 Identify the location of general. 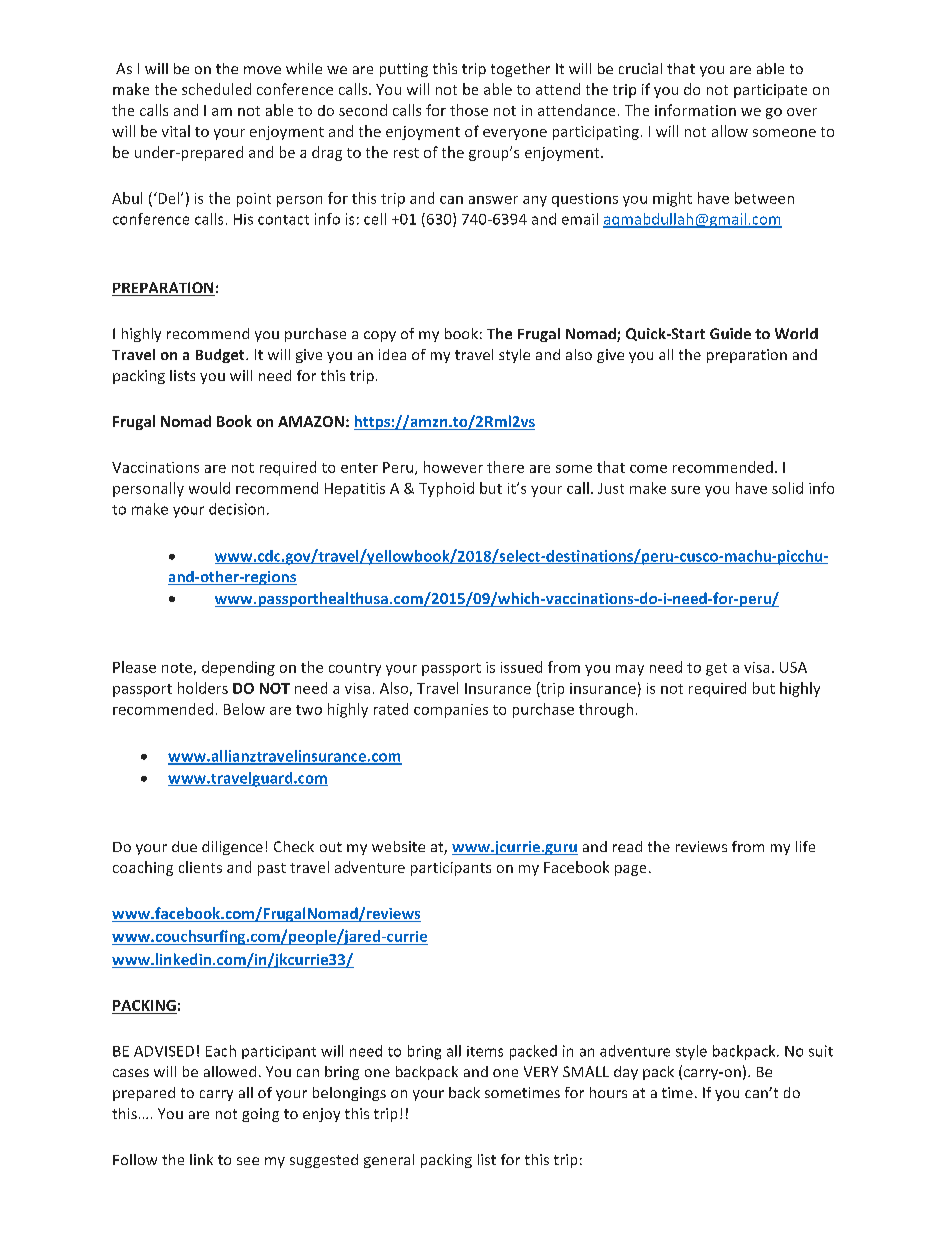
(389, 1161).
